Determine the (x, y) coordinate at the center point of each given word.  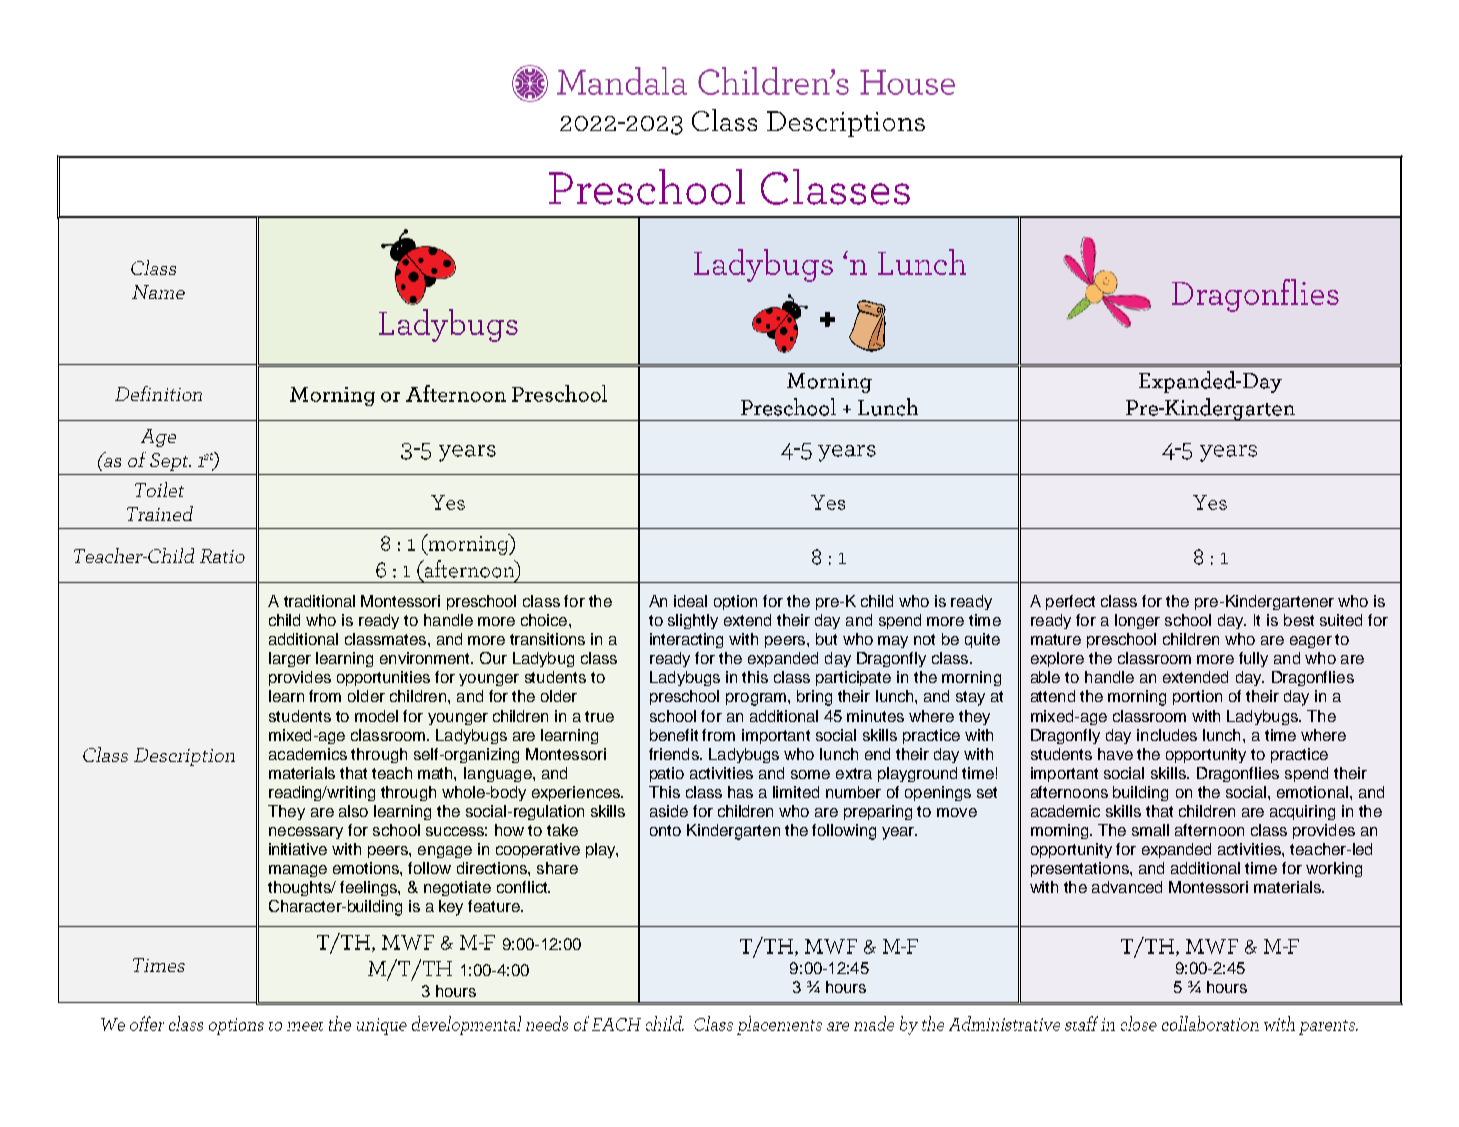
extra (854, 773)
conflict (523, 887)
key (451, 908)
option (735, 602)
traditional (319, 601)
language (499, 774)
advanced (1127, 887)
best (1299, 620)
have (1115, 754)
